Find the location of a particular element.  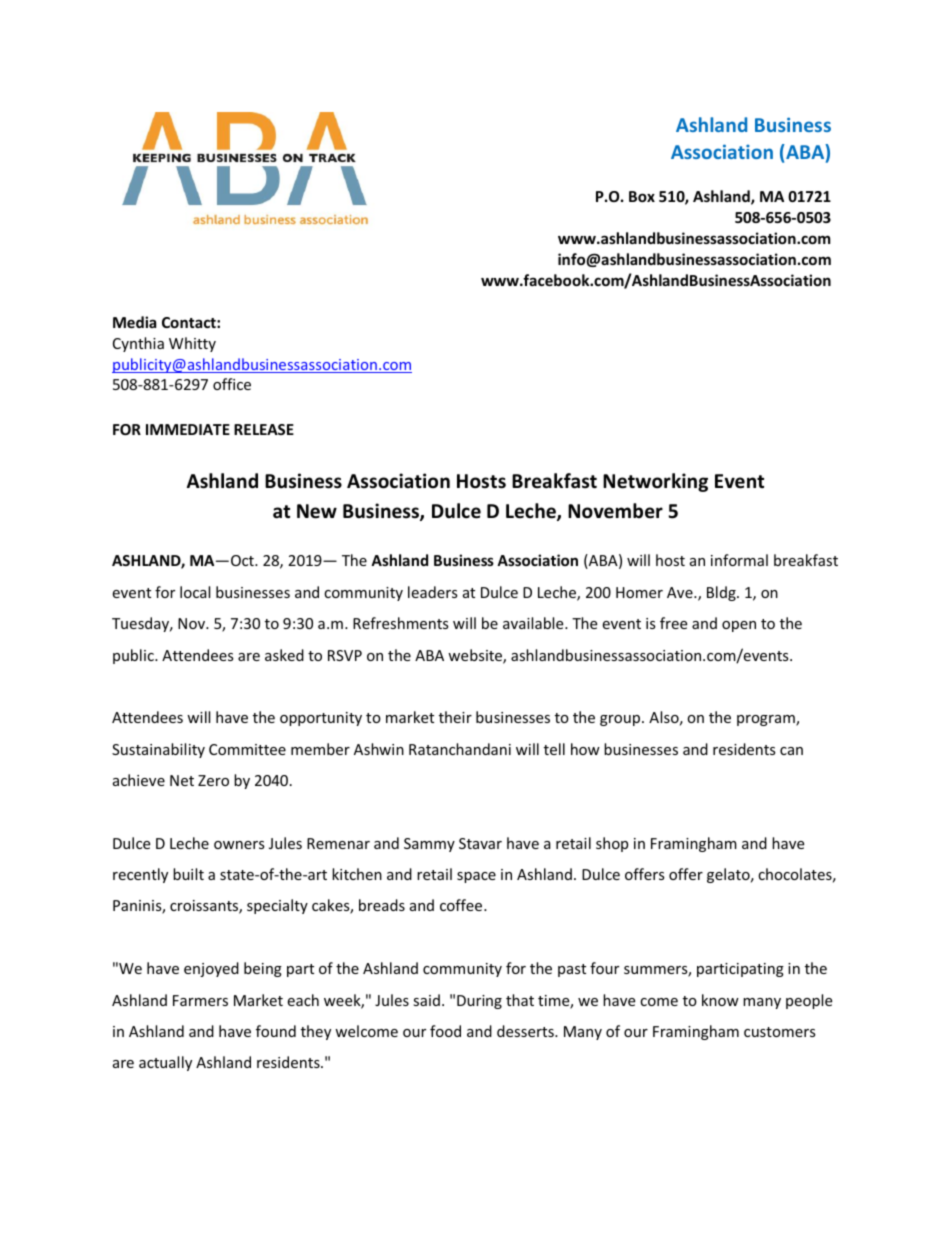

found is located at coordinates (276, 1031).
